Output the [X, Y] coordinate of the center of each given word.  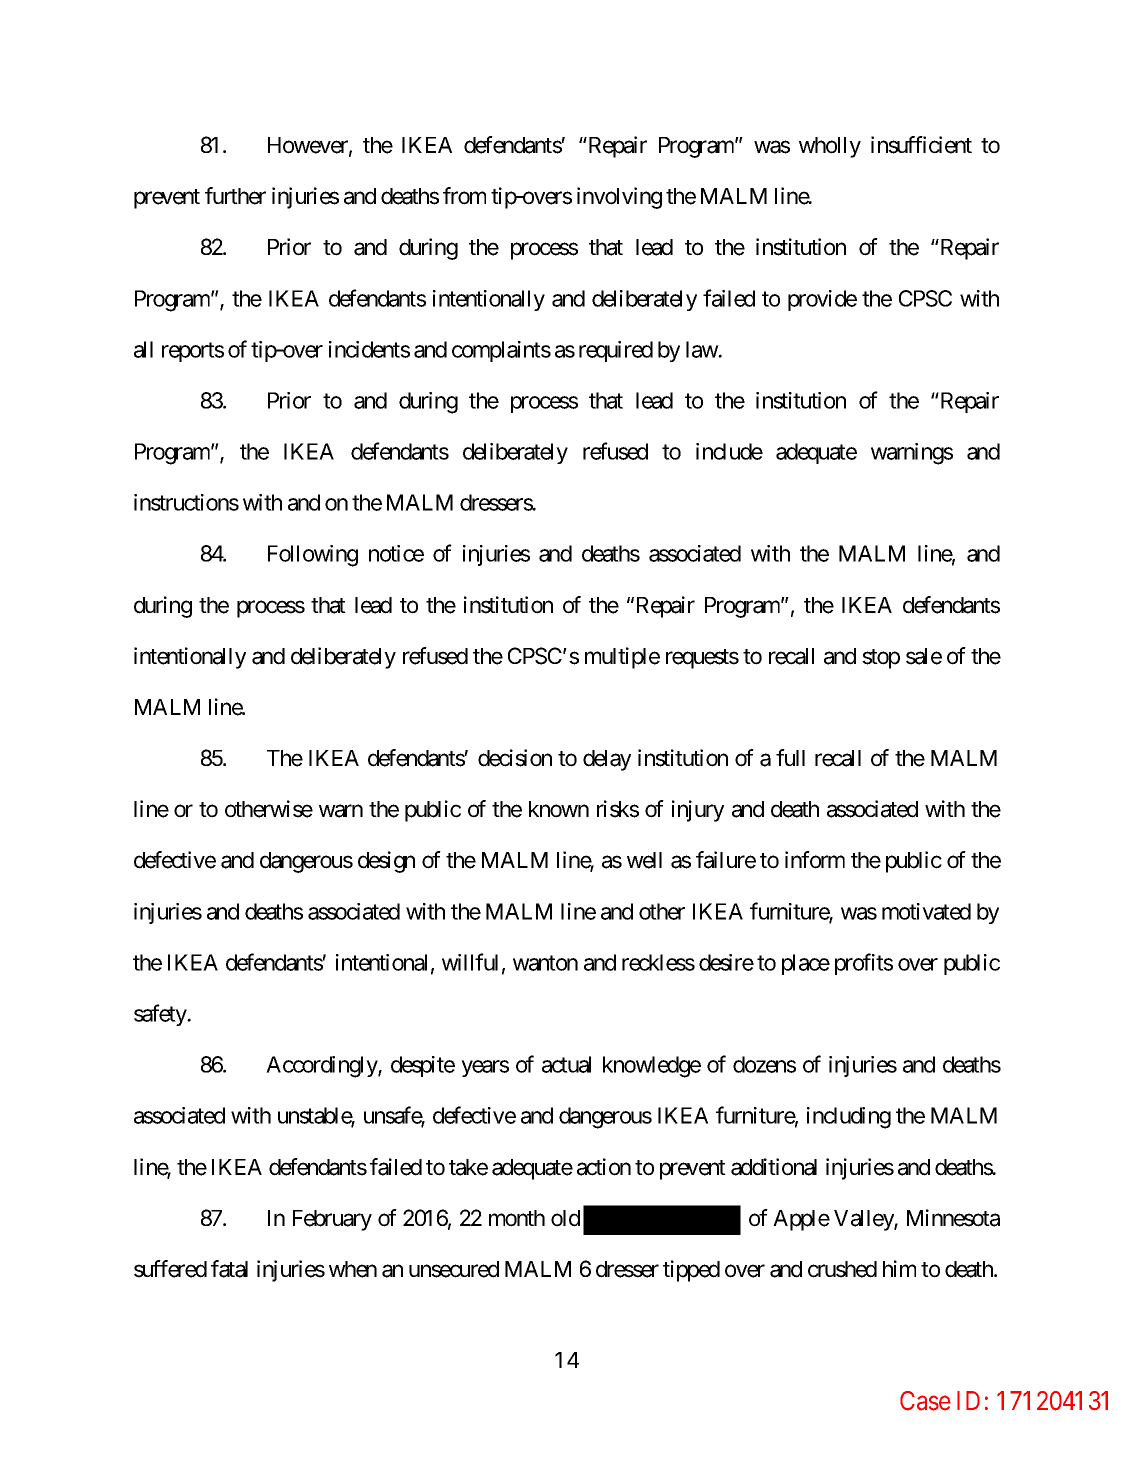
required [616, 351]
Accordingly [322, 1067]
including [849, 1118]
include [729, 451]
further [235, 196]
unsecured [454, 1269]
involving [619, 198]
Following [313, 556]
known [559, 809]
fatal [229, 1269]
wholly [830, 147]
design [386, 862]
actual [566, 1064]
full [790, 757]
